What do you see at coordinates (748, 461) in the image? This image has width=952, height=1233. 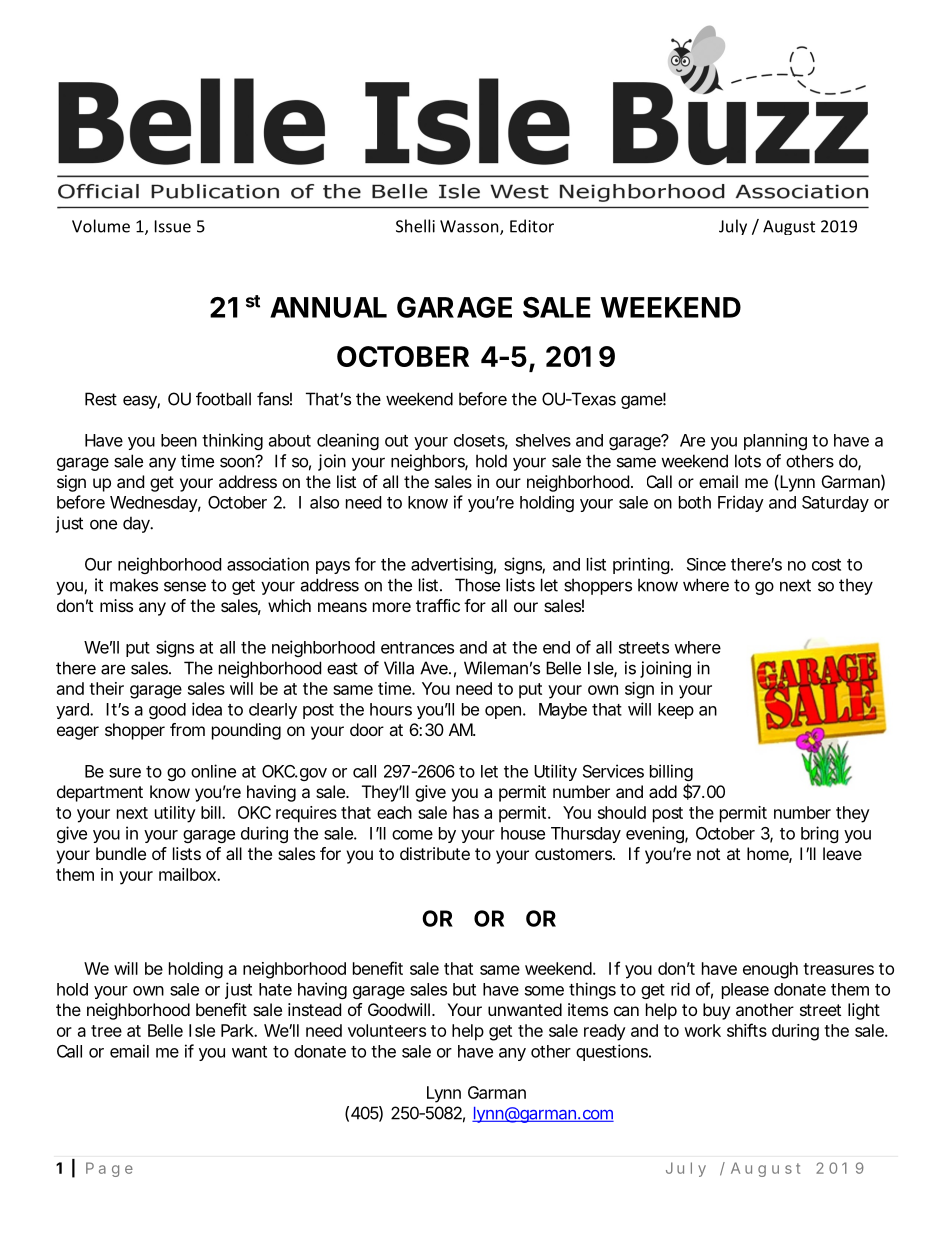 I see `lots` at bounding box center [748, 461].
